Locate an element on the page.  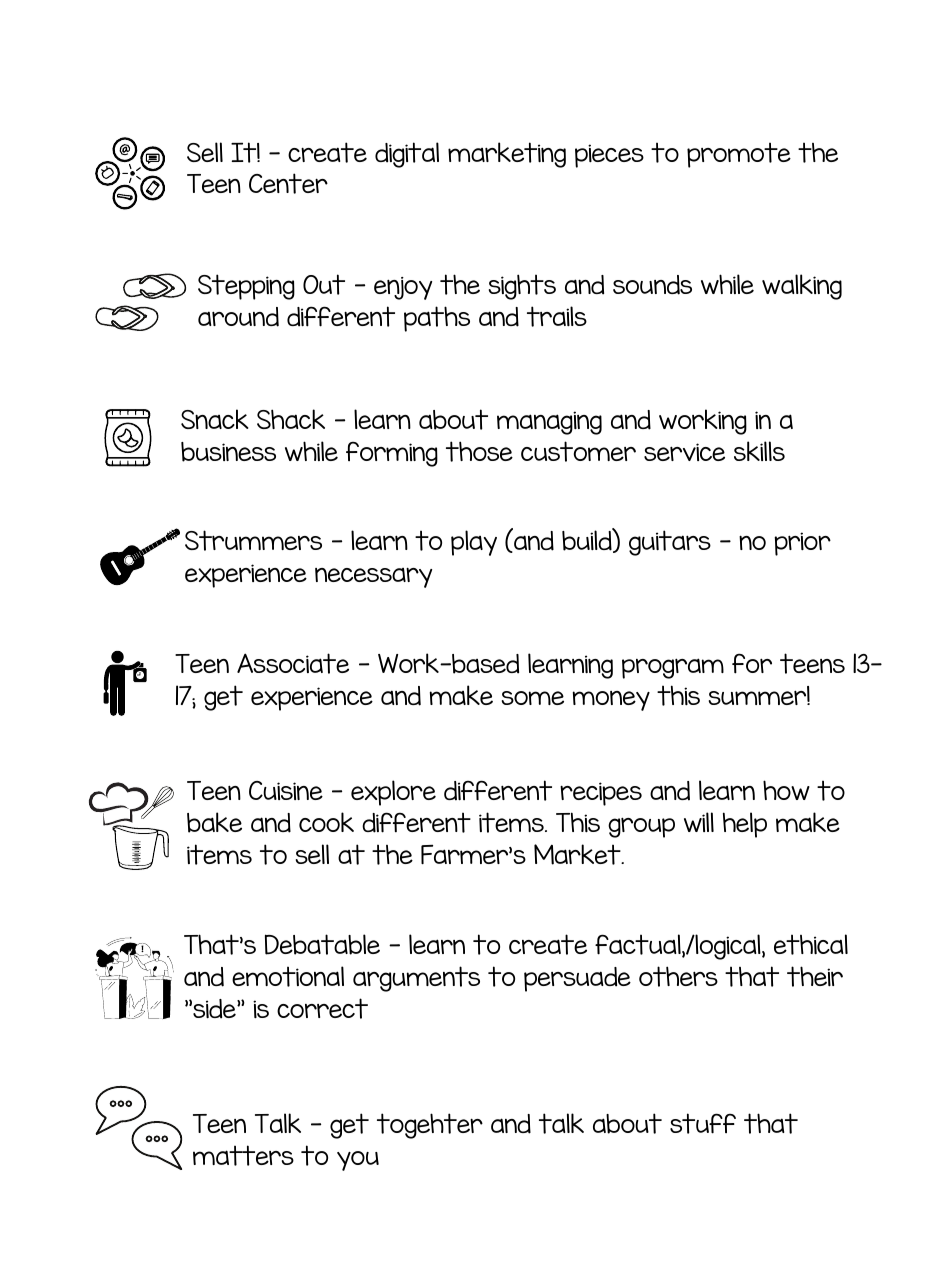
Shack is located at coordinates (291, 419).
